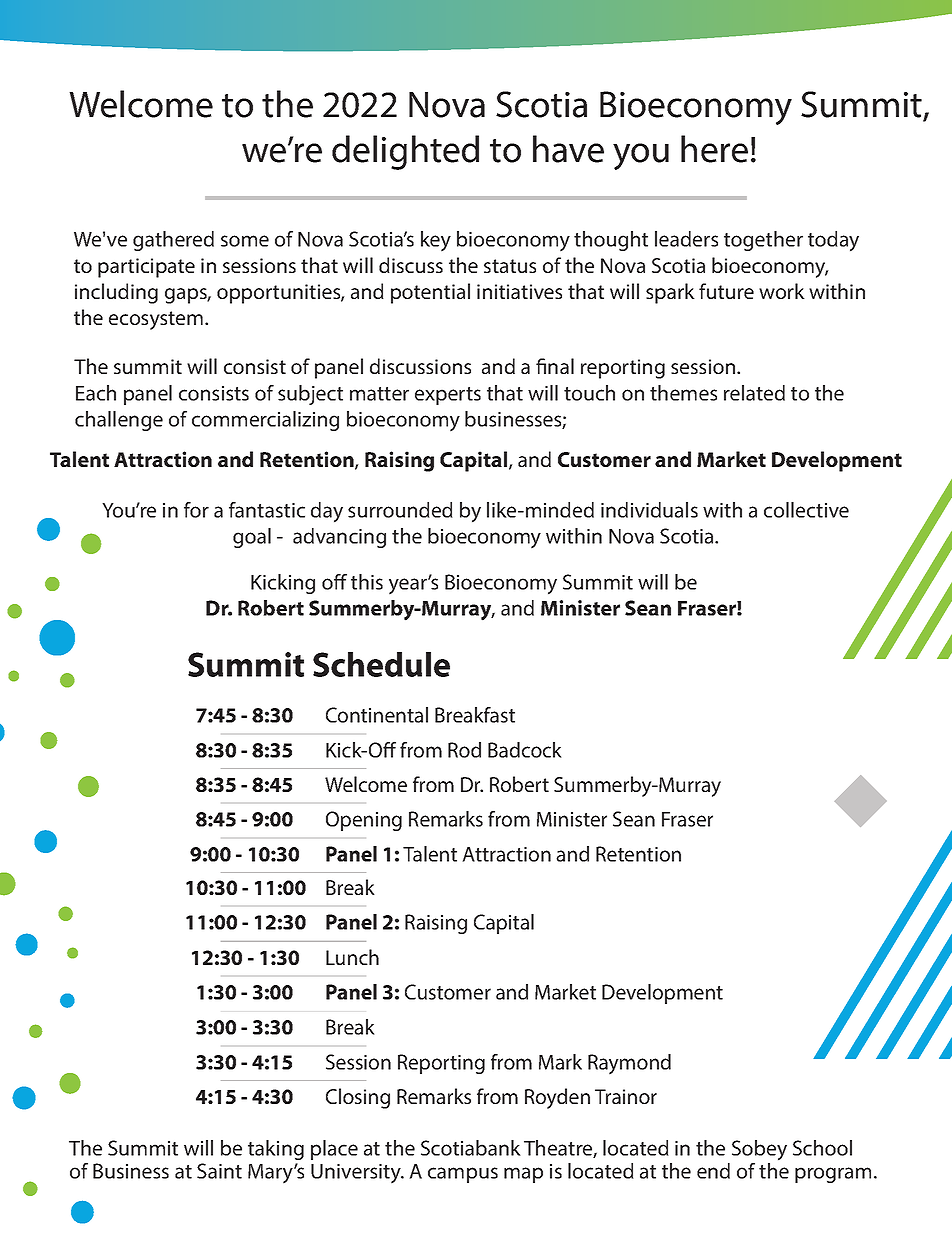 The height and width of the screenshot is (1233, 952). What do you see at coordinates (763, 241) in the screenshot?
I see `together` at bounding box center [763, 241].
